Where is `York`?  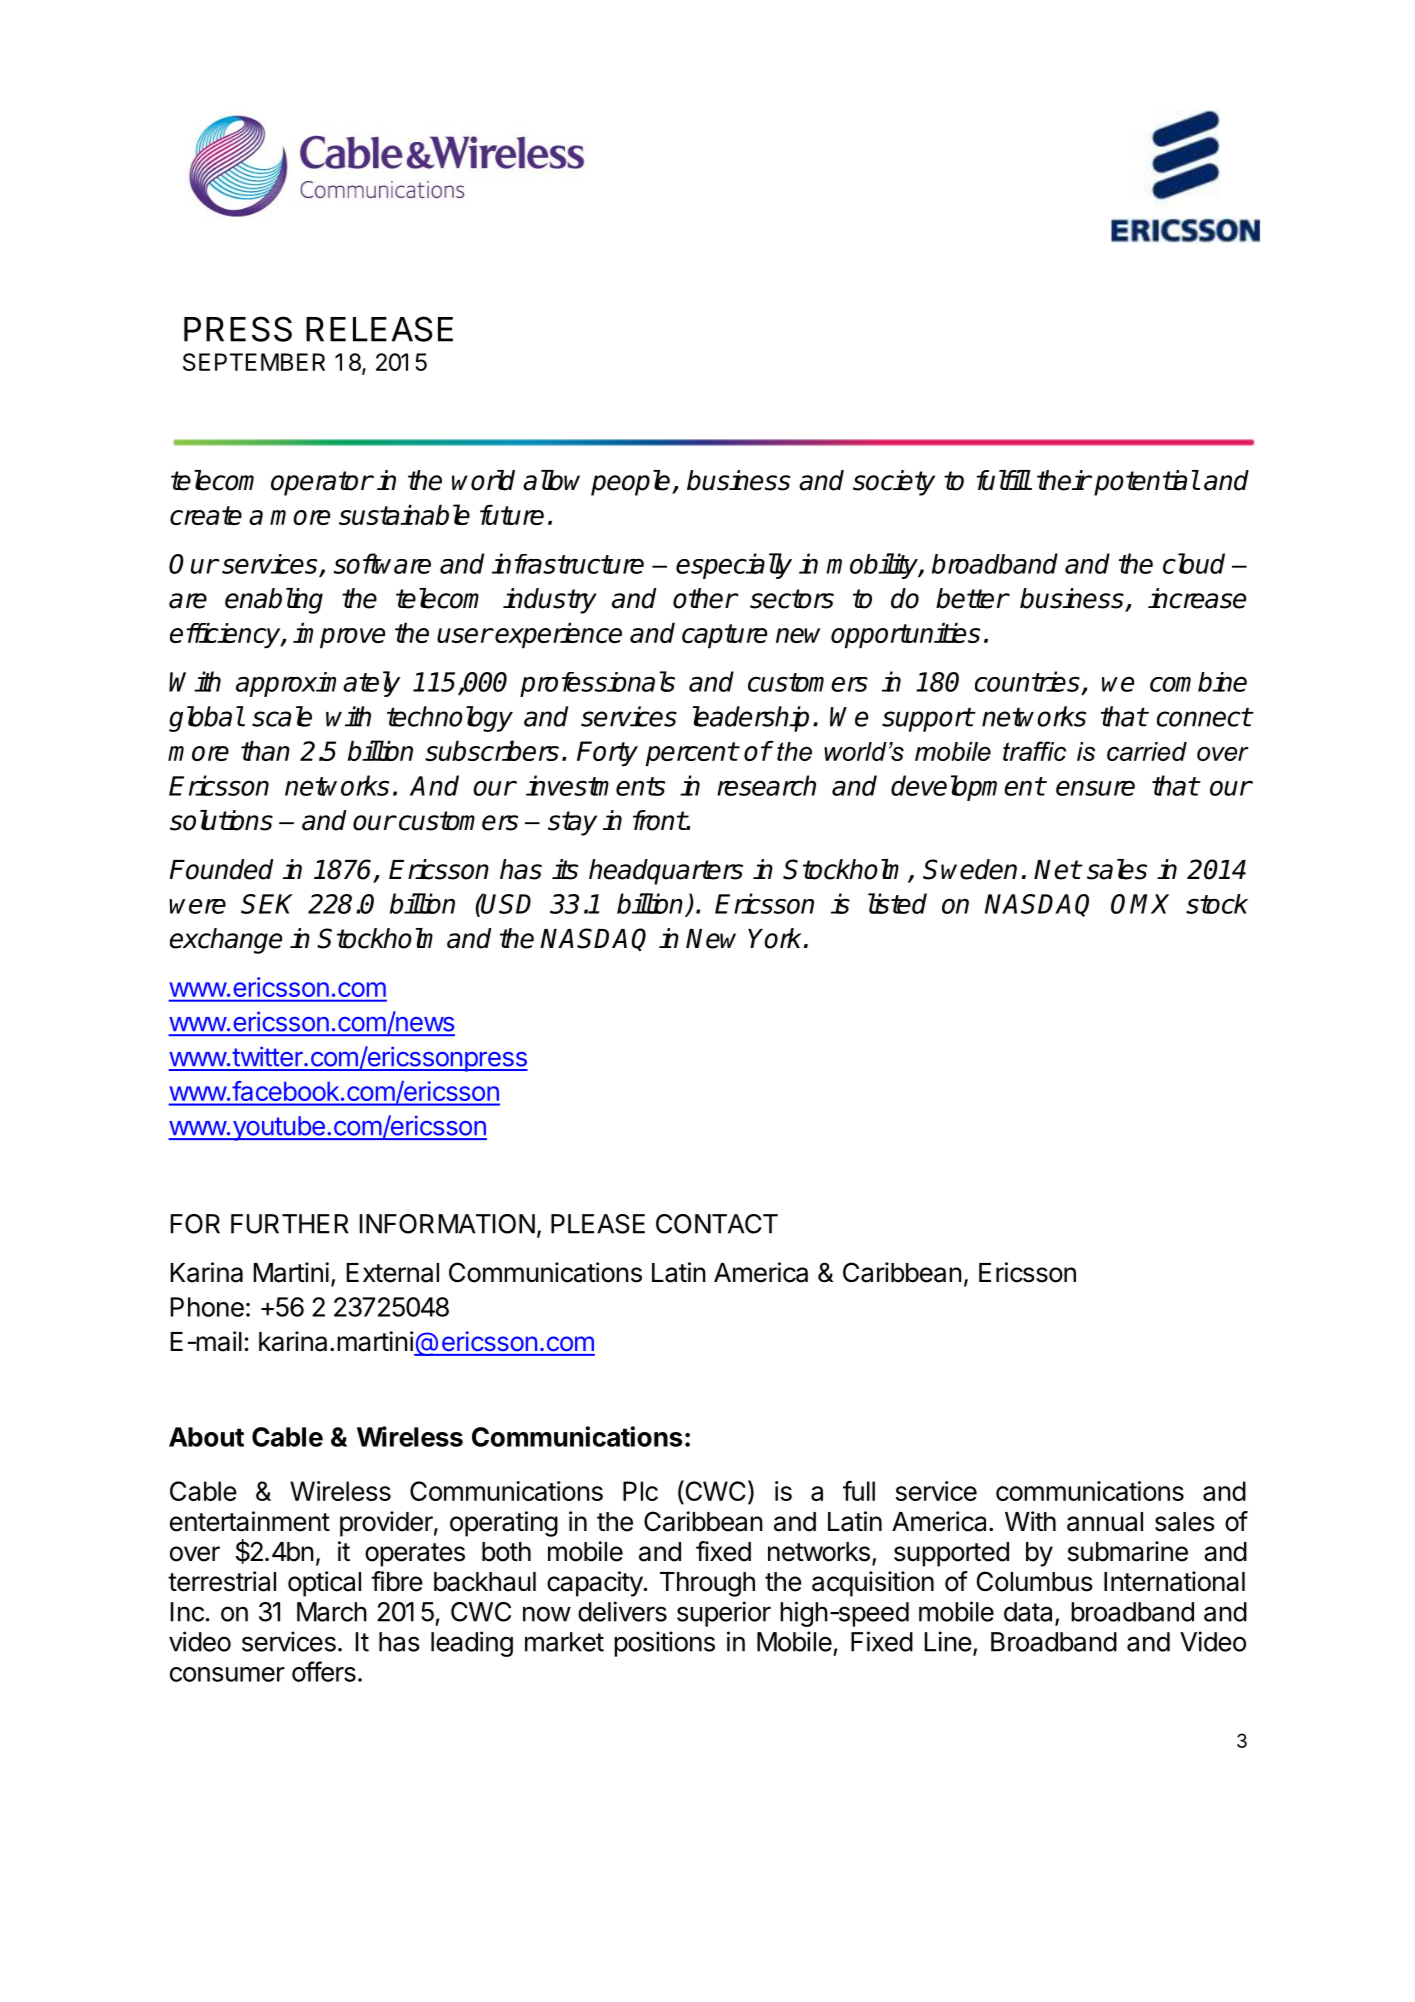
York is located at coordinates (774, 938).
